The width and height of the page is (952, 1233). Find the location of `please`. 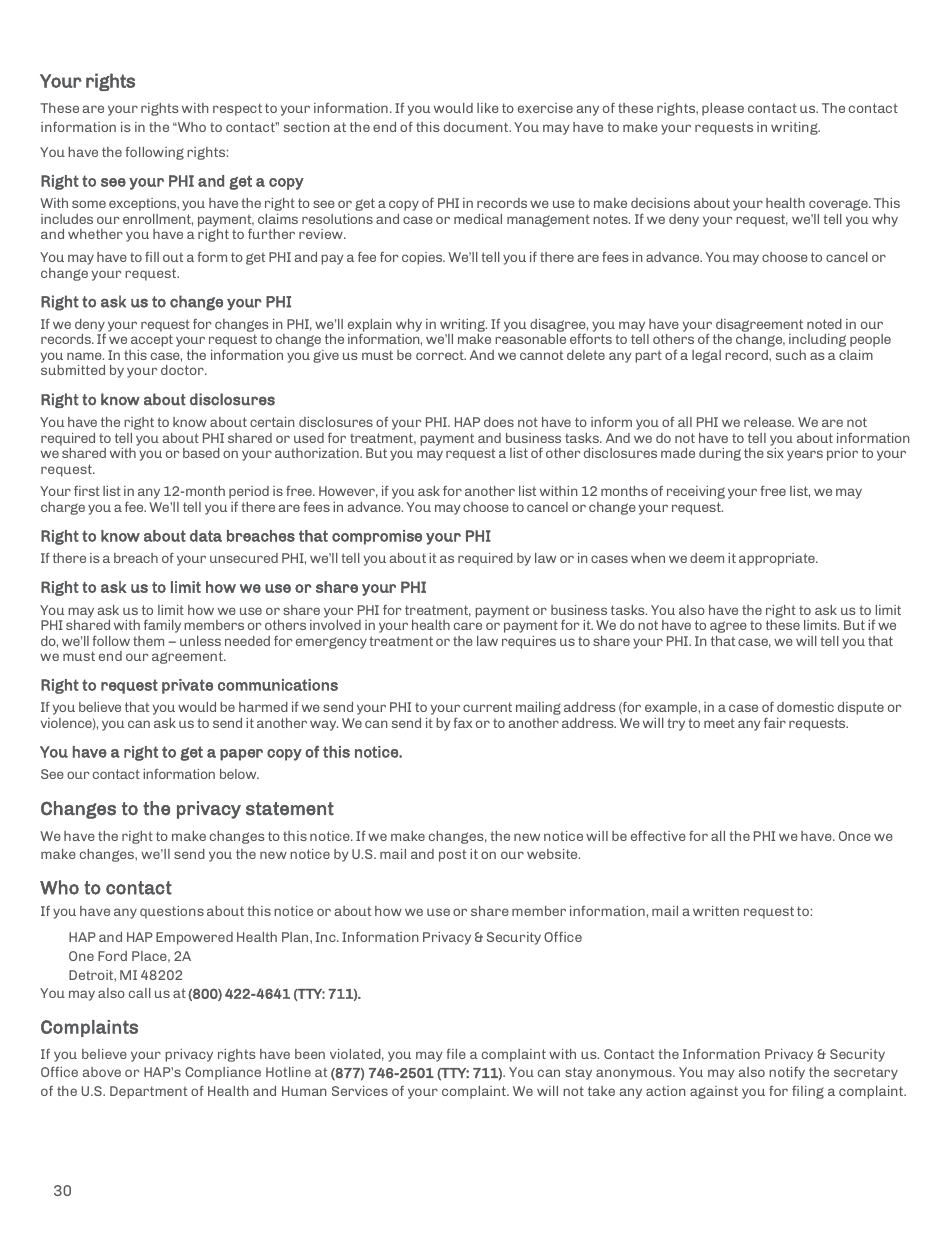

please is located at coordinates (723, 109).
